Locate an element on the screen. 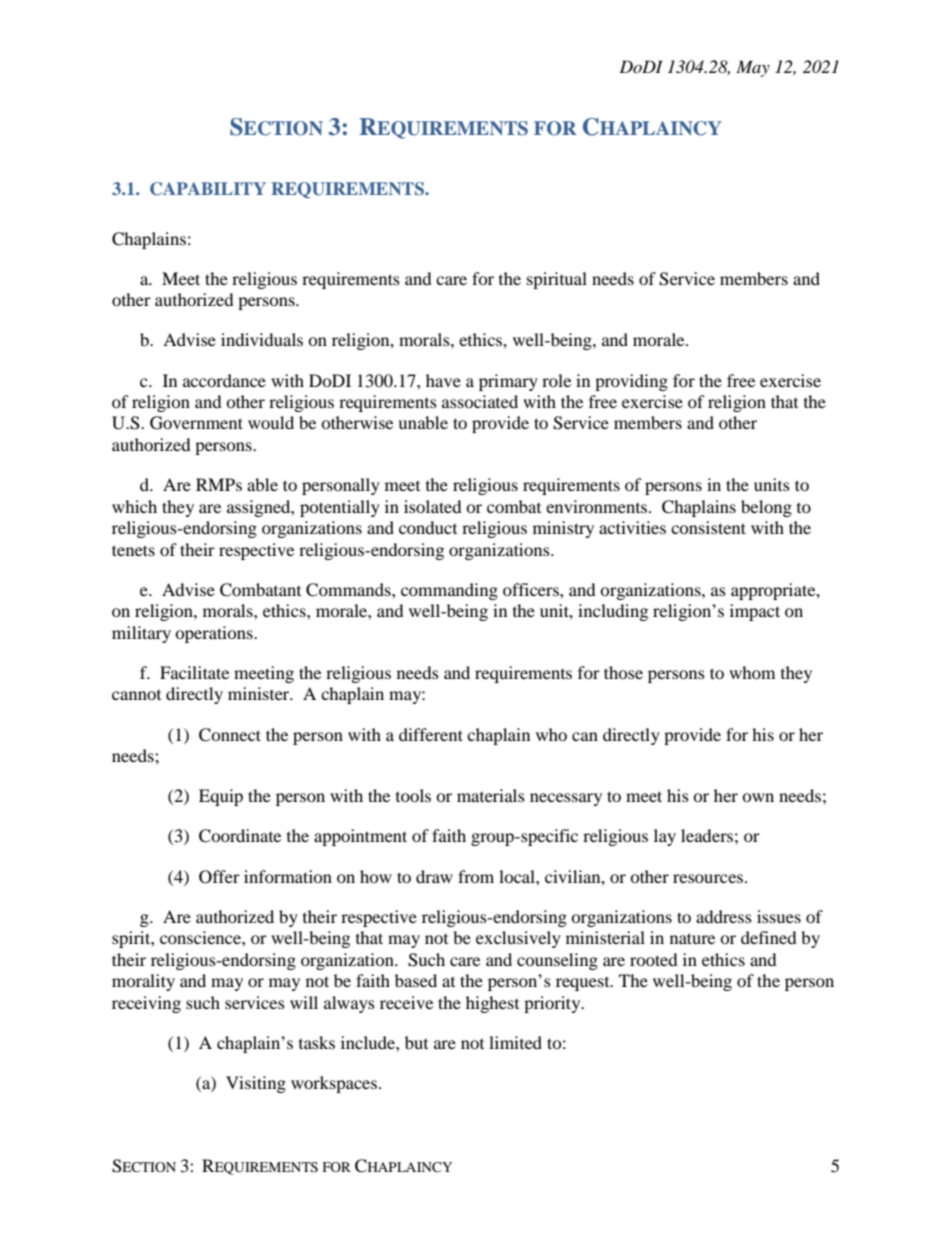  Government is located at coordinates (196, 423).
